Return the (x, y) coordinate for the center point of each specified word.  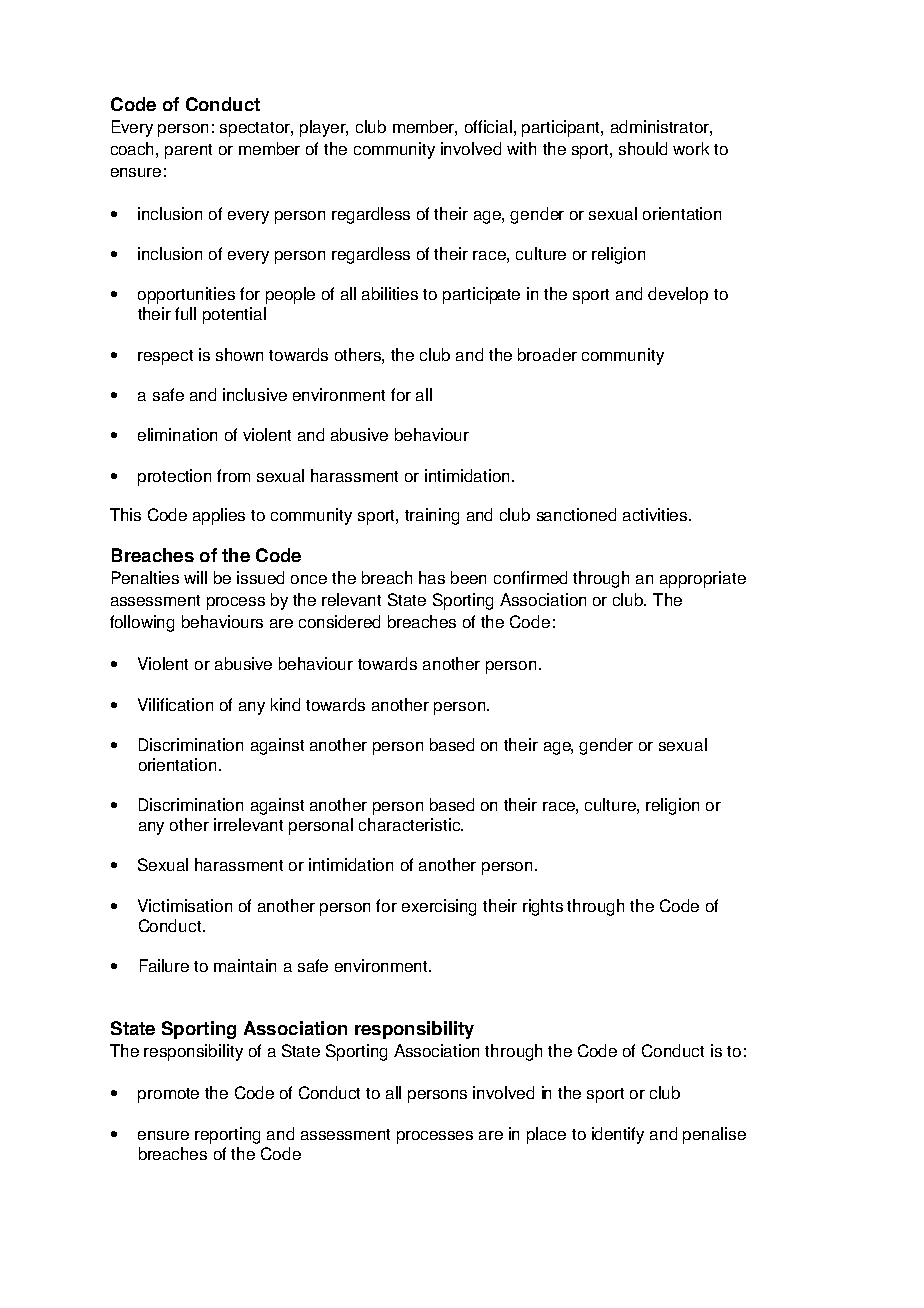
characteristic (410, 824)
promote (168, 1095)
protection (174, 477)
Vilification (175, 704)
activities (656, 514)
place (546, 1135)
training (432, 516)
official (488, 126)
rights (543, 907)
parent (188, 151)
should (643, 148)
